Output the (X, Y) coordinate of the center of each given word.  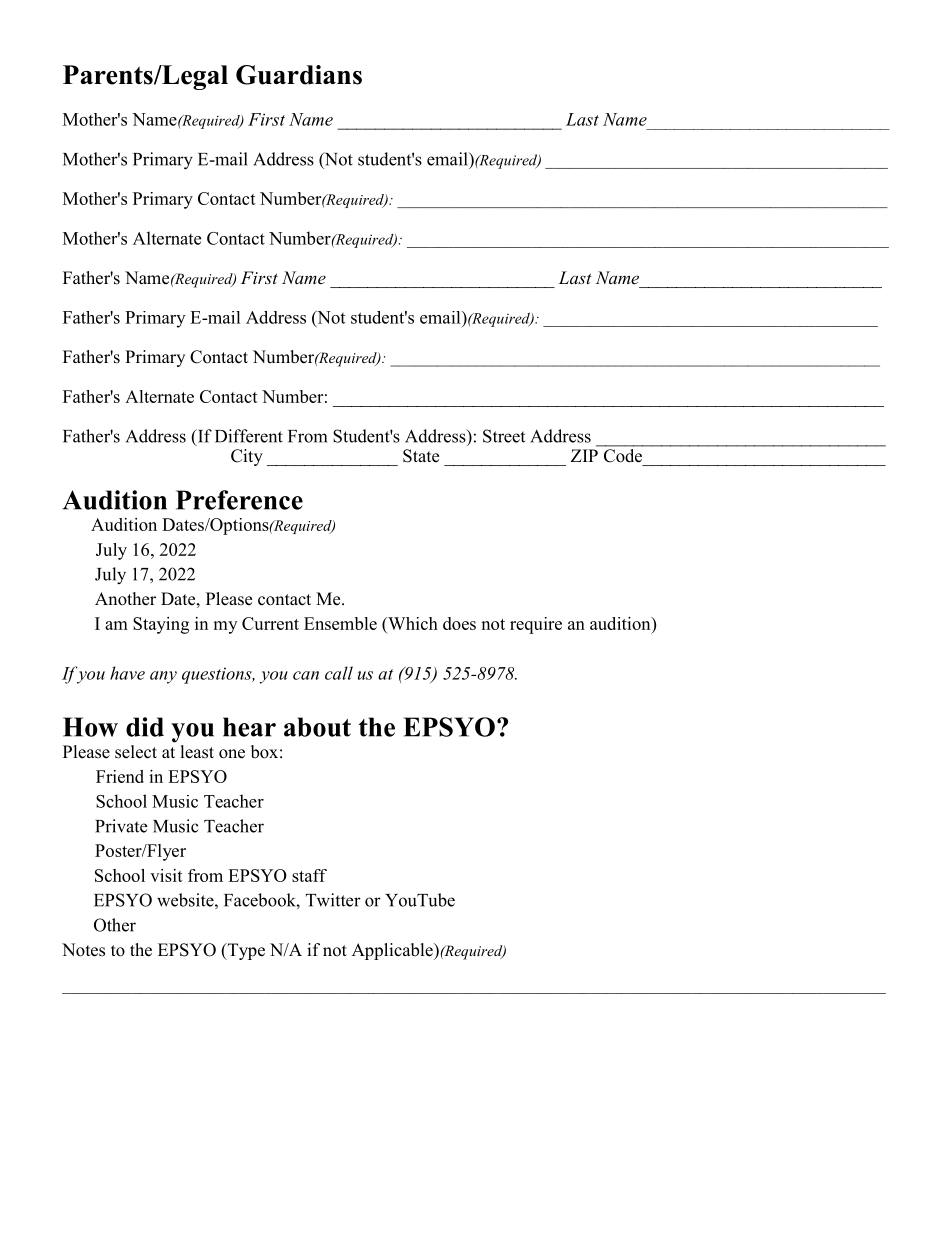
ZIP (584, 455)
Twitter (333, 900)
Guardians (299, 75)
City (247, 457)
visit (166, 875)
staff (309, 875)
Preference (239, 500)
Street (504, 436)
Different (249, 436)
